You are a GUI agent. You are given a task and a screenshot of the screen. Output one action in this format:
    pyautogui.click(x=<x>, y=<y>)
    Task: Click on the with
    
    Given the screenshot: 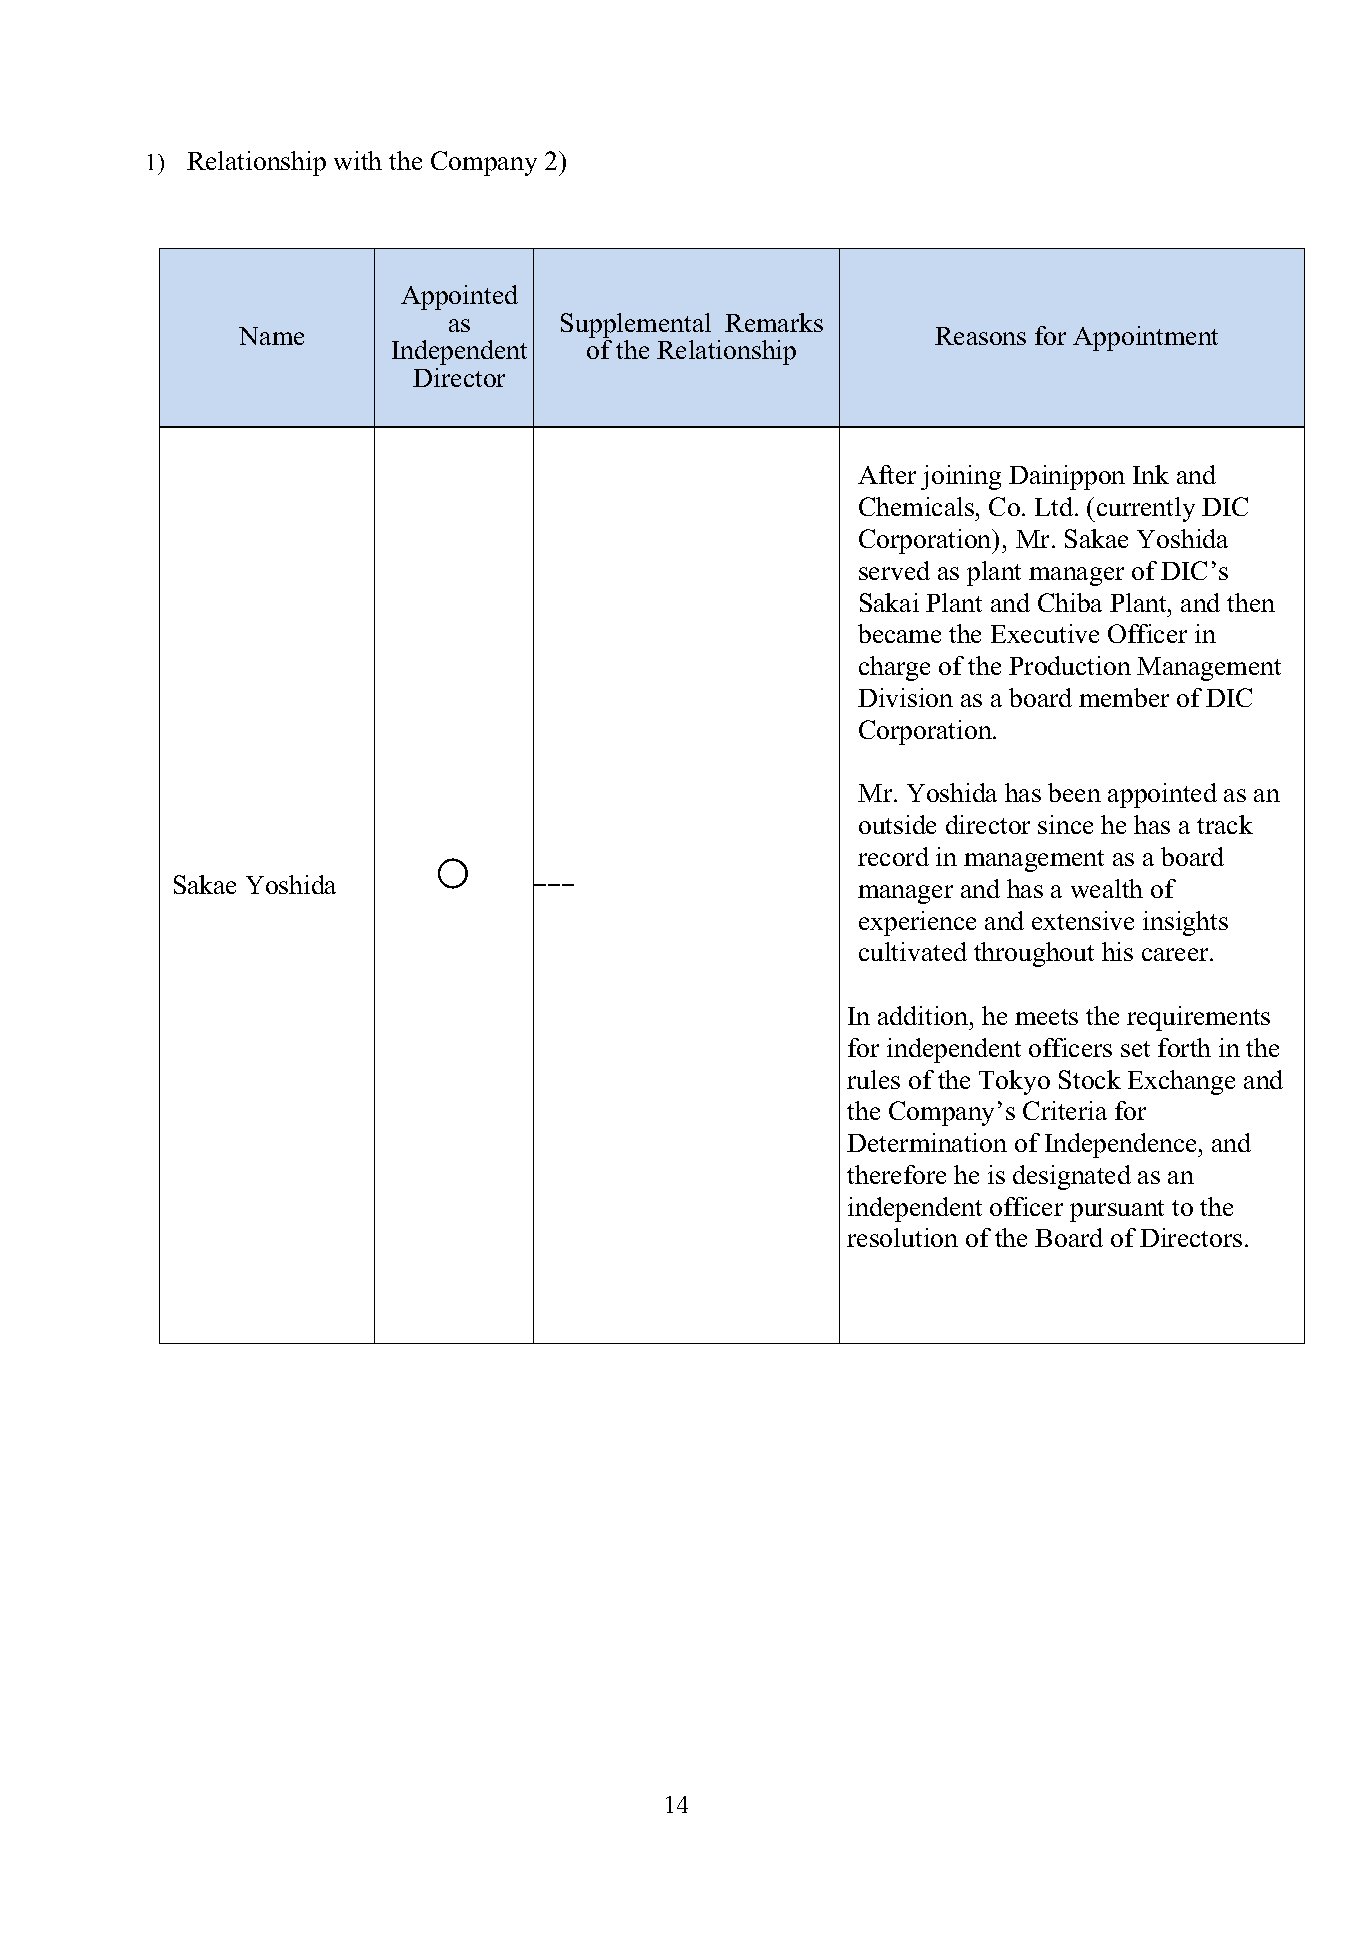 What is the action you would take?
    pyautogui.click(x=358, y=160)
